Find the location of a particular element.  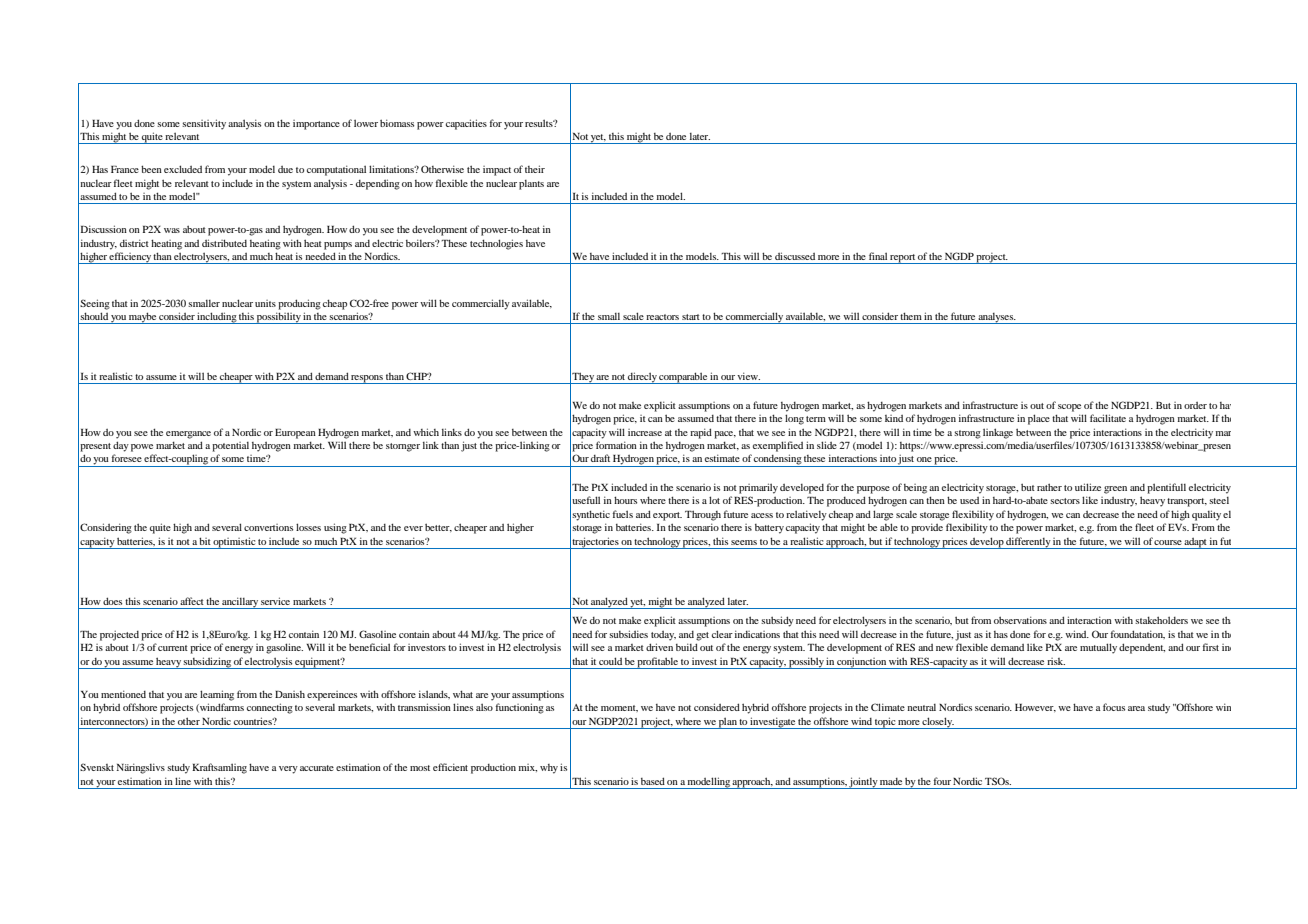

very is located at coordinates (288, 770).
